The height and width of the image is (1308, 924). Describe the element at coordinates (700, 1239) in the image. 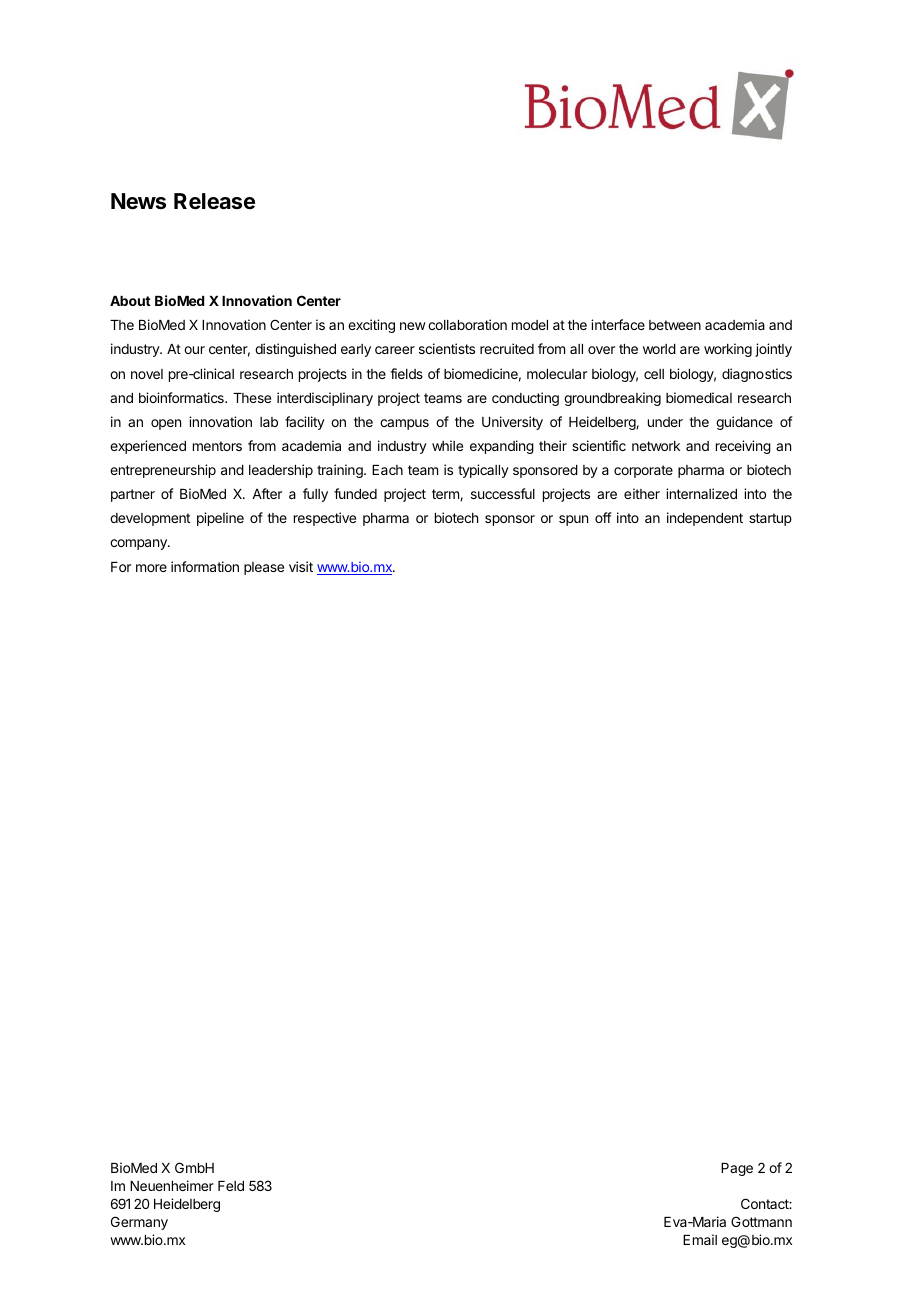

I see `Email` at that location.
